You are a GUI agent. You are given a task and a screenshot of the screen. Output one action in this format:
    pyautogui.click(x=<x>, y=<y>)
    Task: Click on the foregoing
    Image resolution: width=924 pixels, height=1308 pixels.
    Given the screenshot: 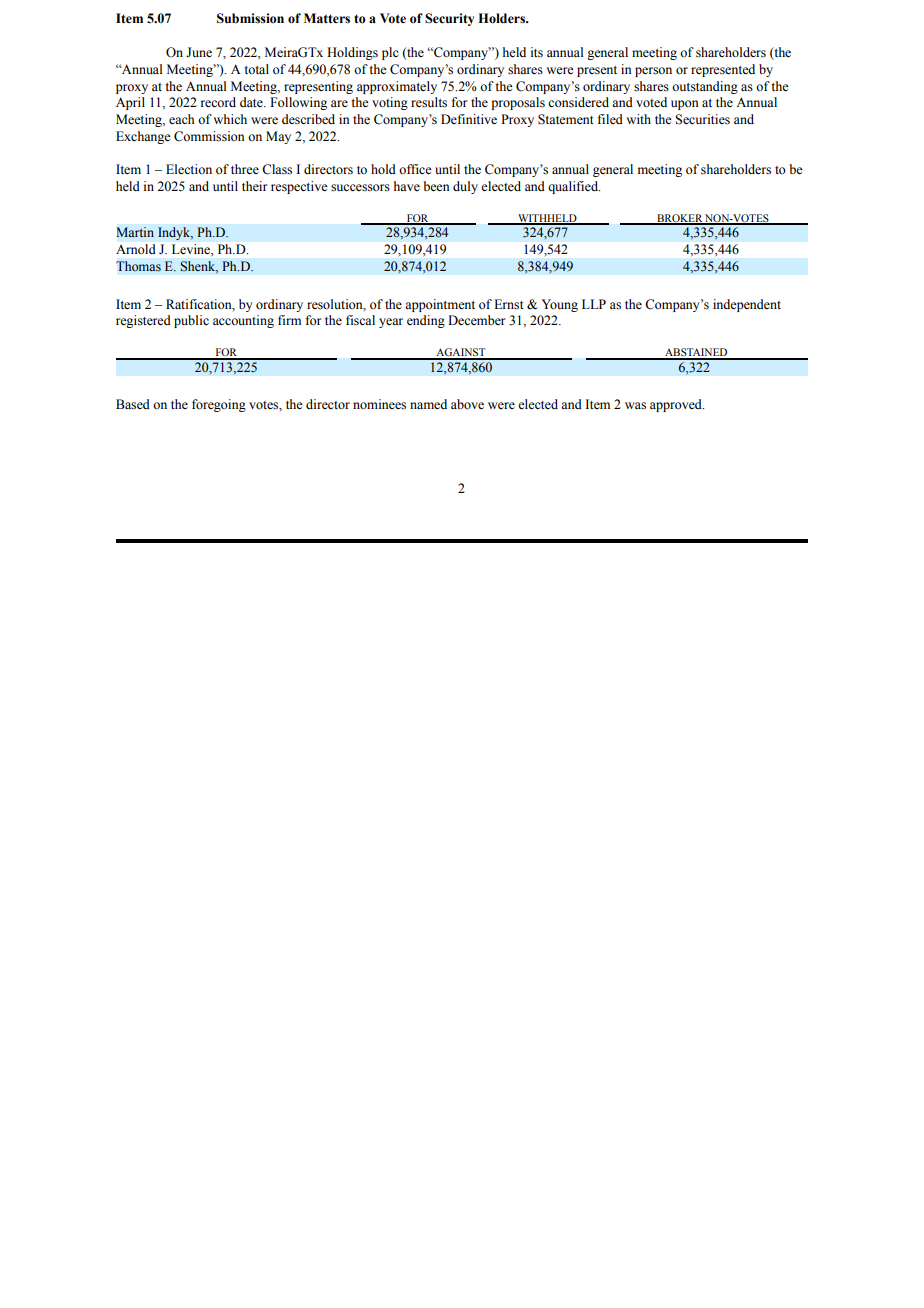 What is the action you would take?
    pyautogui.click(x=219, y=405)
